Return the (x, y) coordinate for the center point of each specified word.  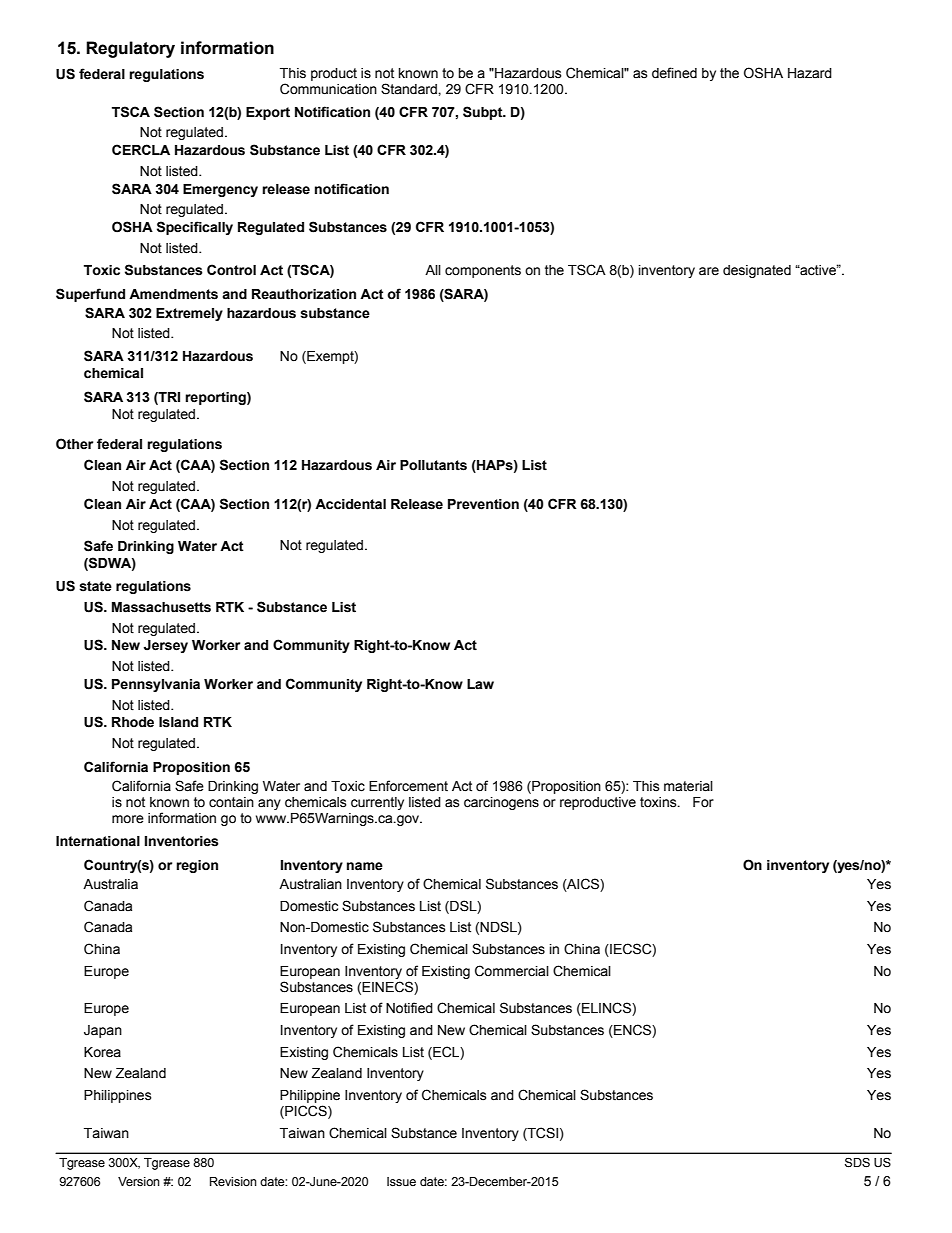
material (688, 786)
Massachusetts (161, 607)
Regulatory (130, 49)
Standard (410, 89)
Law (480, 684)
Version (139, 1182)
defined (674, 73)
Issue (401, 1182)
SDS (857, 1163)
